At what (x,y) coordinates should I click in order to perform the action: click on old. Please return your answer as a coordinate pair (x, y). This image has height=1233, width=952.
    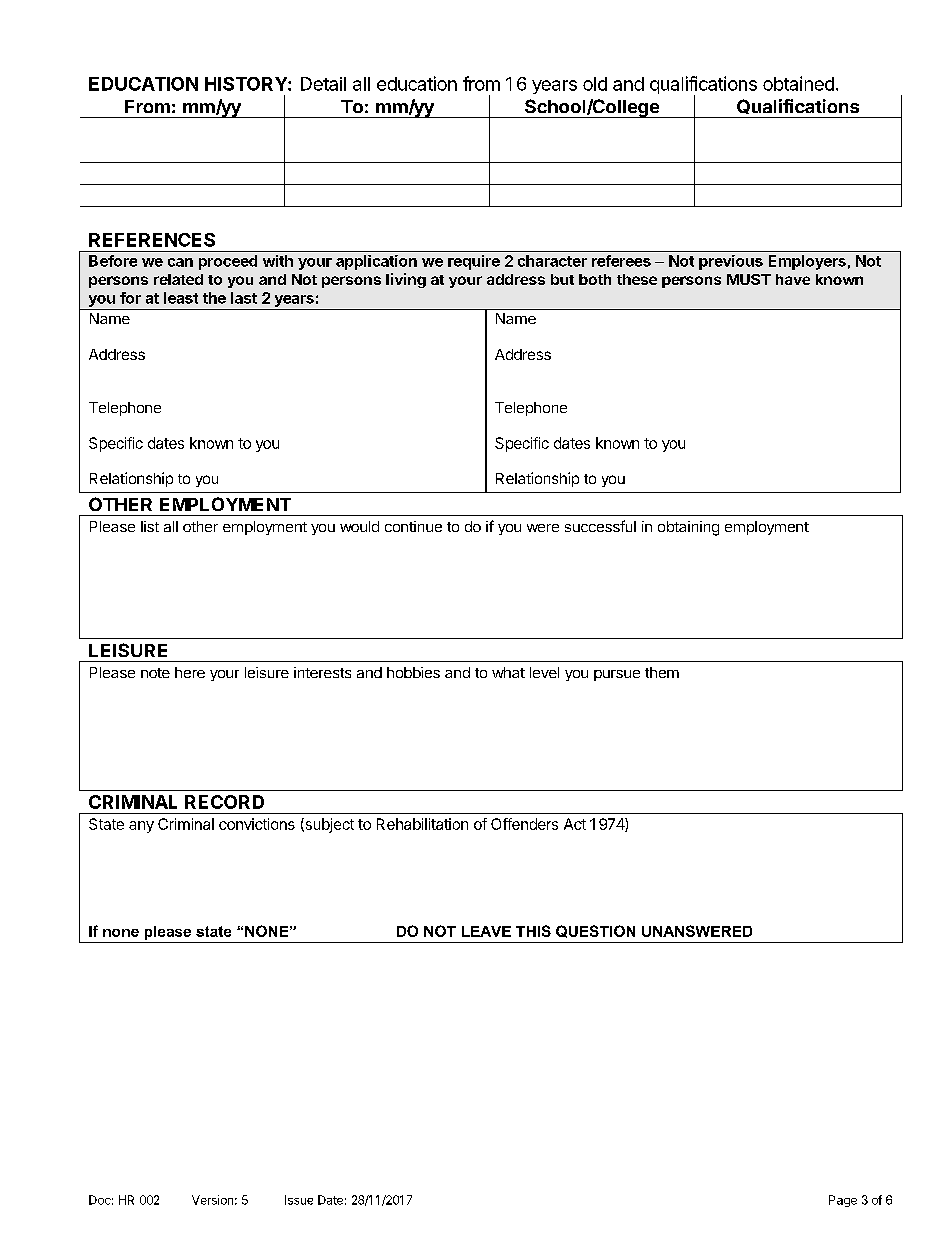
    Looking at the image, I should click on (595, 84).
